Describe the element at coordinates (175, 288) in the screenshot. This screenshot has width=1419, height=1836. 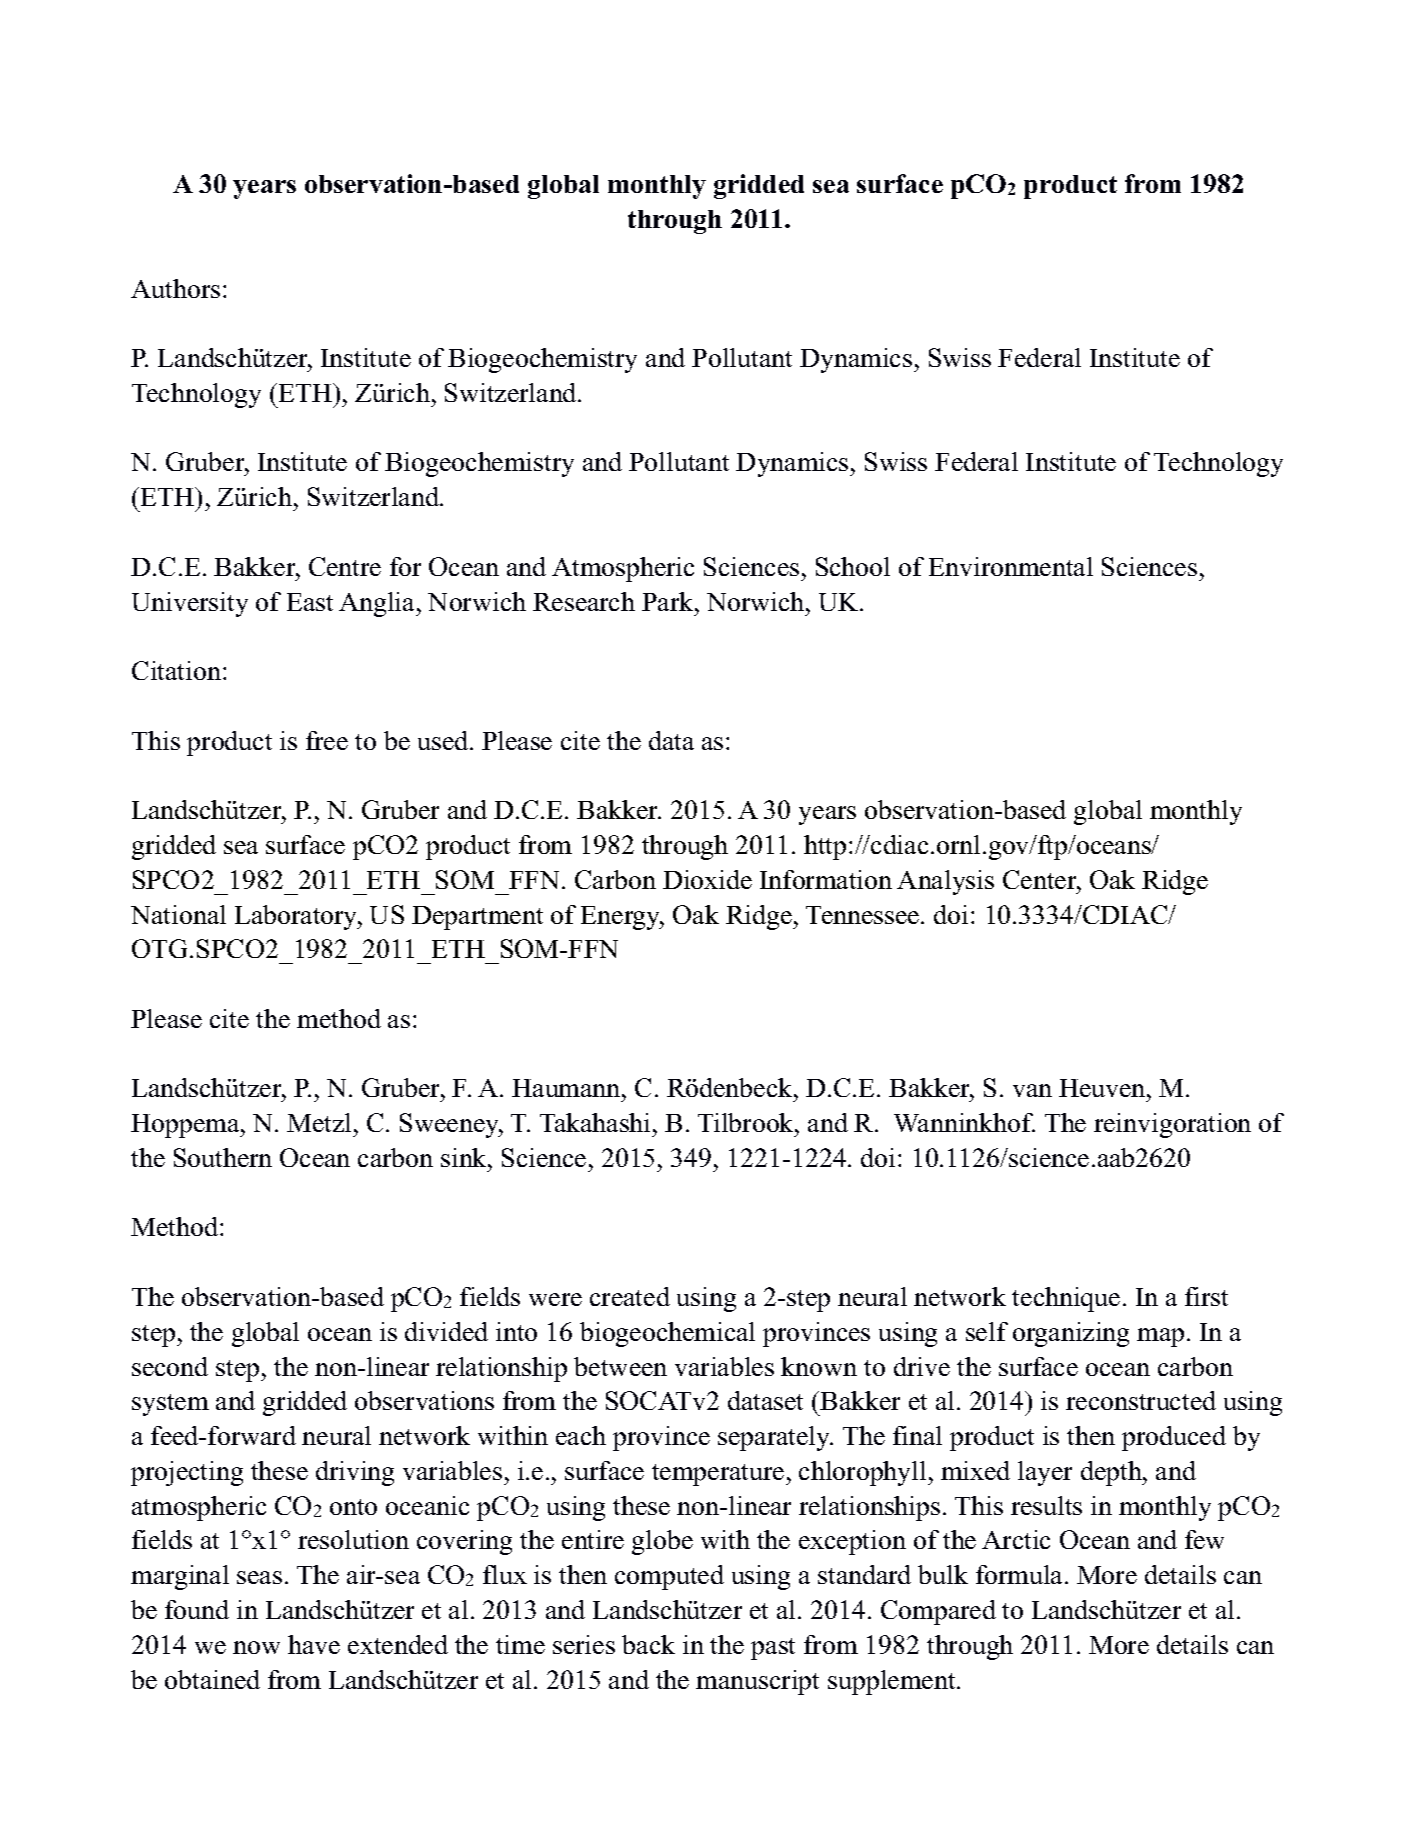
I see `Authors` at that location.
